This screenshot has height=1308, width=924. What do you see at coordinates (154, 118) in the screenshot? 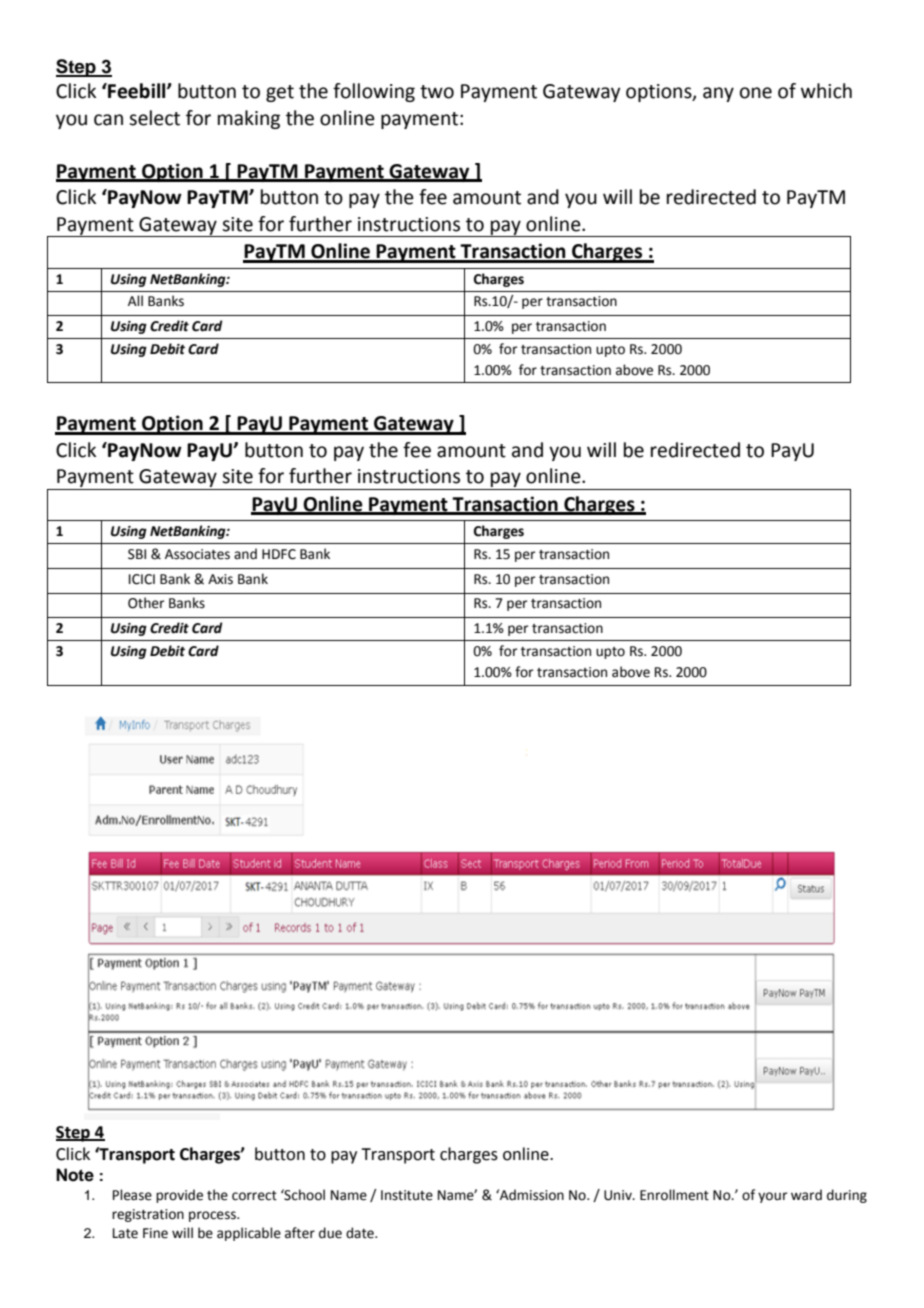
I see `select` at bounding box center [154, 118].
